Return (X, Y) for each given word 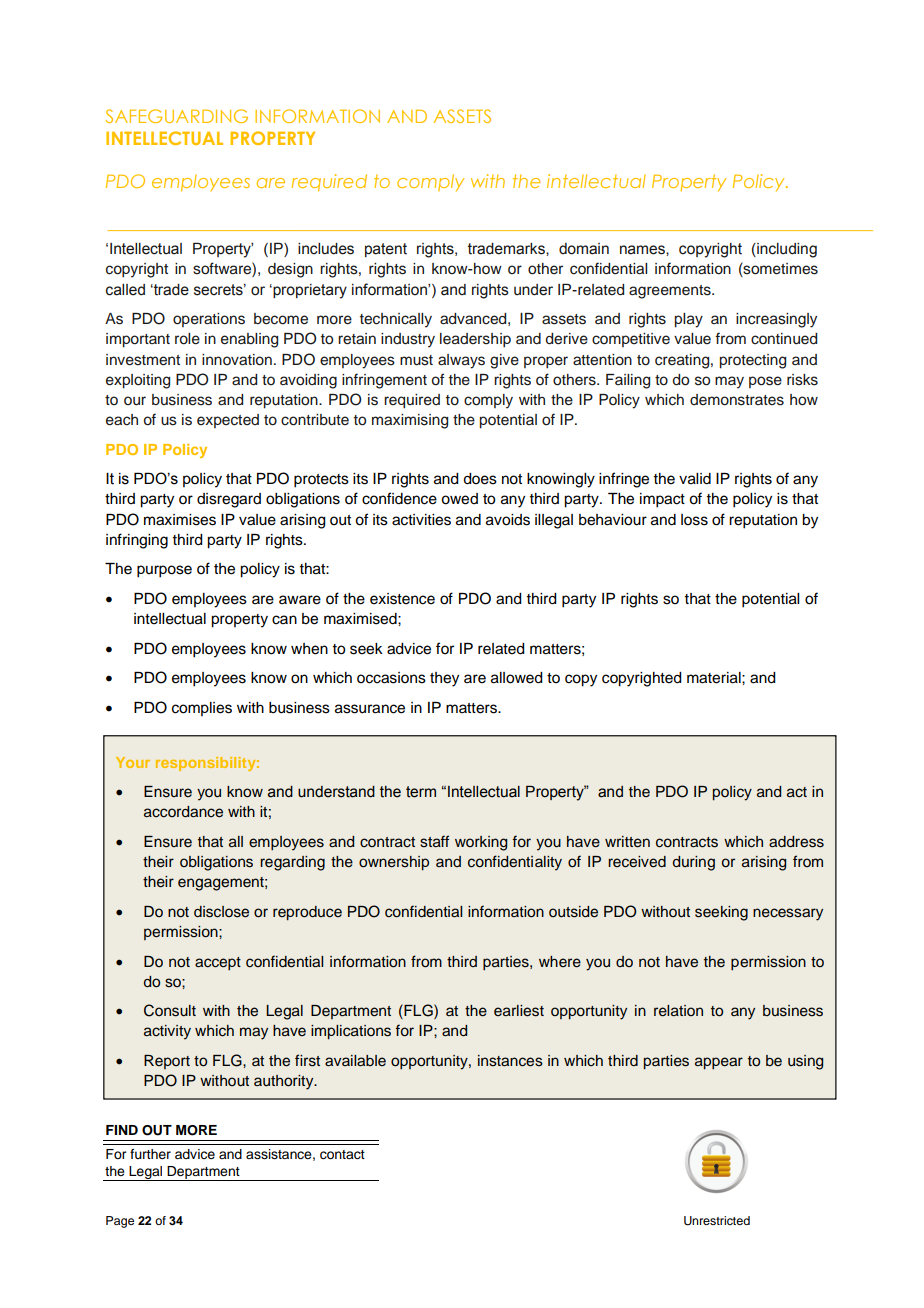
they (444, 679)
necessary (788, 914)
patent (386, 250)
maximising (410, 421)
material (715, 678)
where (560, 962)
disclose (221, 912)
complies (202, 709)
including (786, 250)
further (150, 1154)
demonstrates (737, 400)
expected (228, 421)
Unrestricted (717, 1221)
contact (342, 1155)
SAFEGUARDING (177, 116)
